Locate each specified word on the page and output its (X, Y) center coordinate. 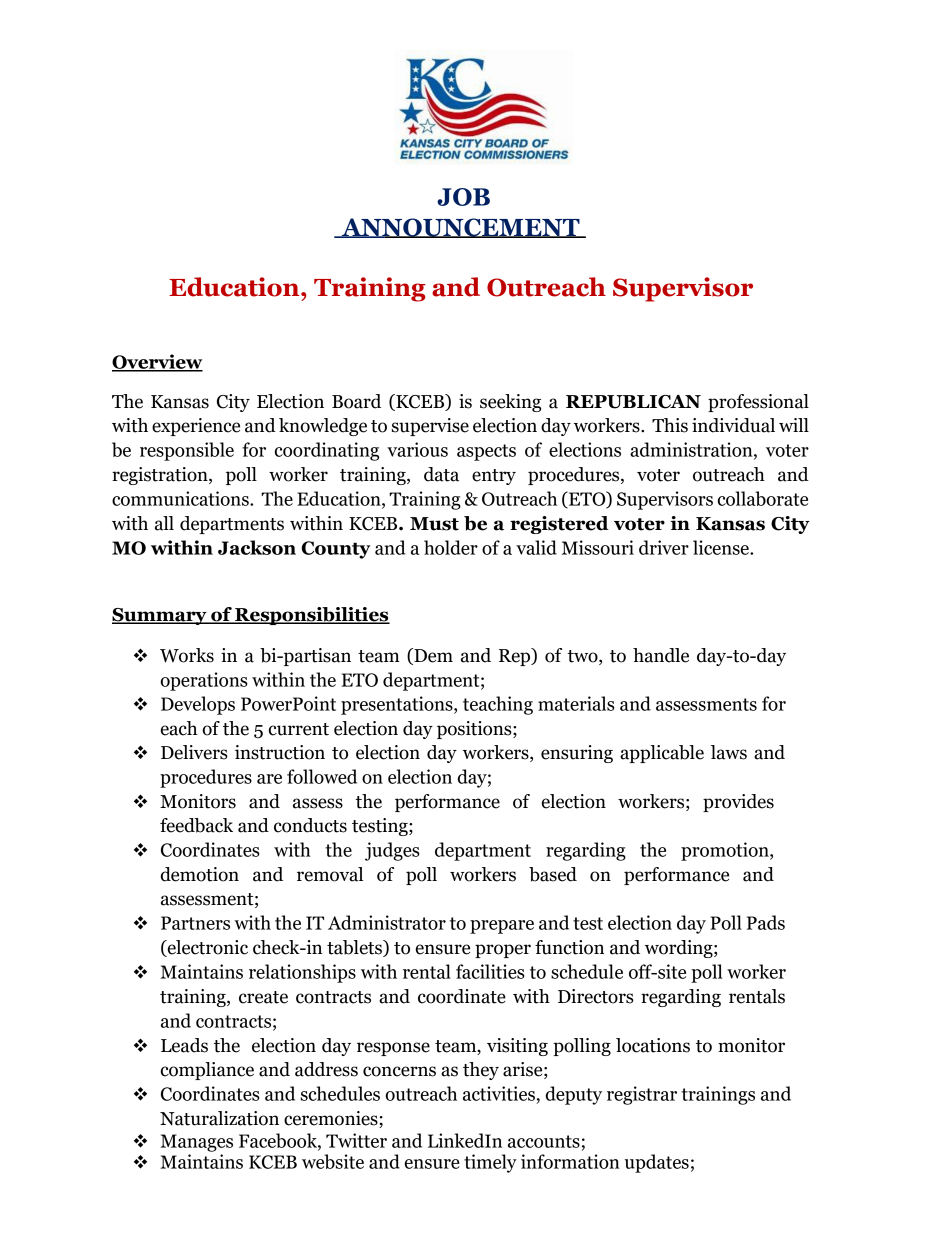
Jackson (257, 547)
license (722, 547)
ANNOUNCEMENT (461, 228)
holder (451, 547)
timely (490, 1163)
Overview (157, 362)
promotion (726, 851)
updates (656, 1163)
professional (758, 403)
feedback (196, 825)
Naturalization (219, 1118)
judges (392, 851)
